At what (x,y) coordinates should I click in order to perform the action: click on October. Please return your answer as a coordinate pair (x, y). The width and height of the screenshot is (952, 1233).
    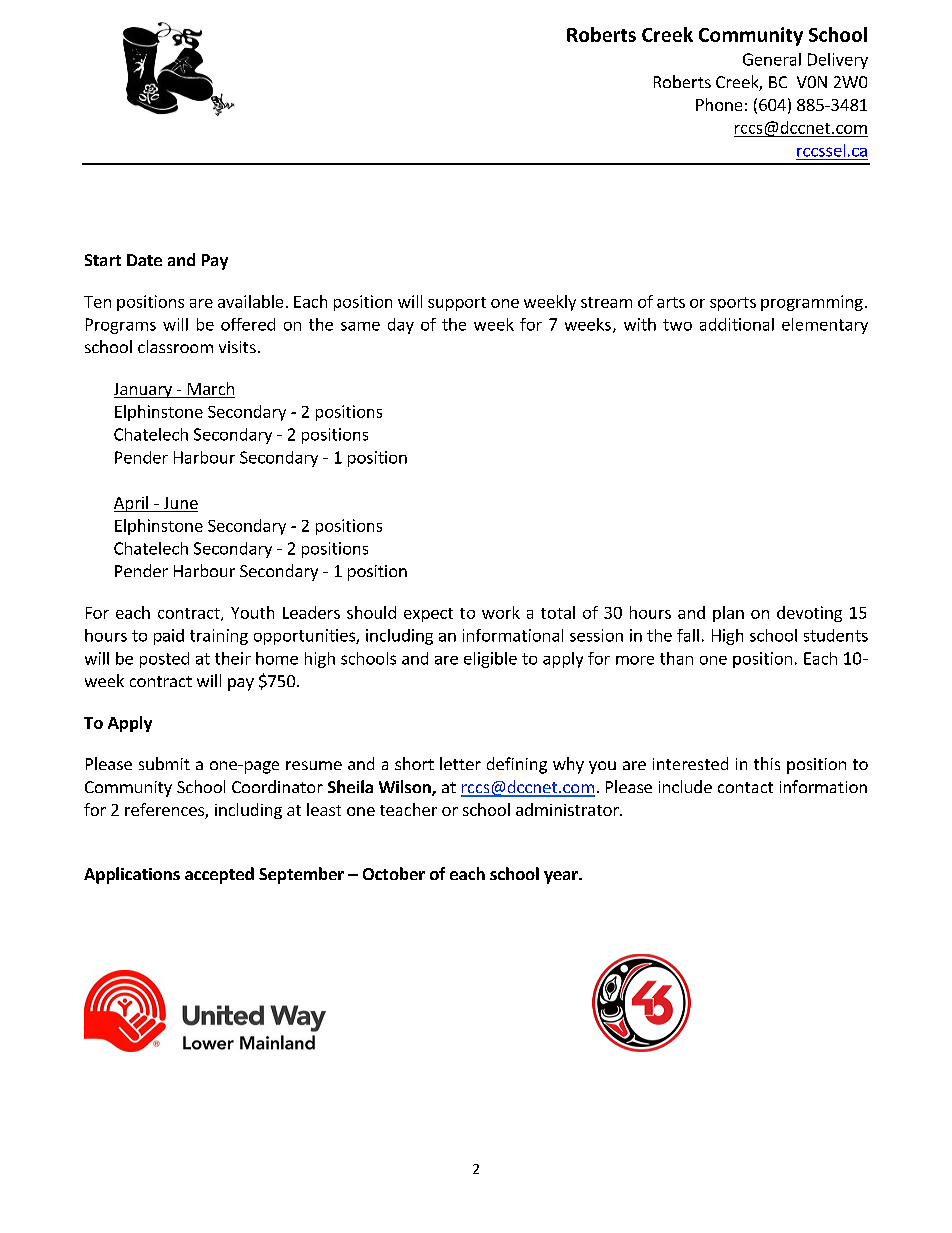
    Looking at the image, I should click on (394, 873).
